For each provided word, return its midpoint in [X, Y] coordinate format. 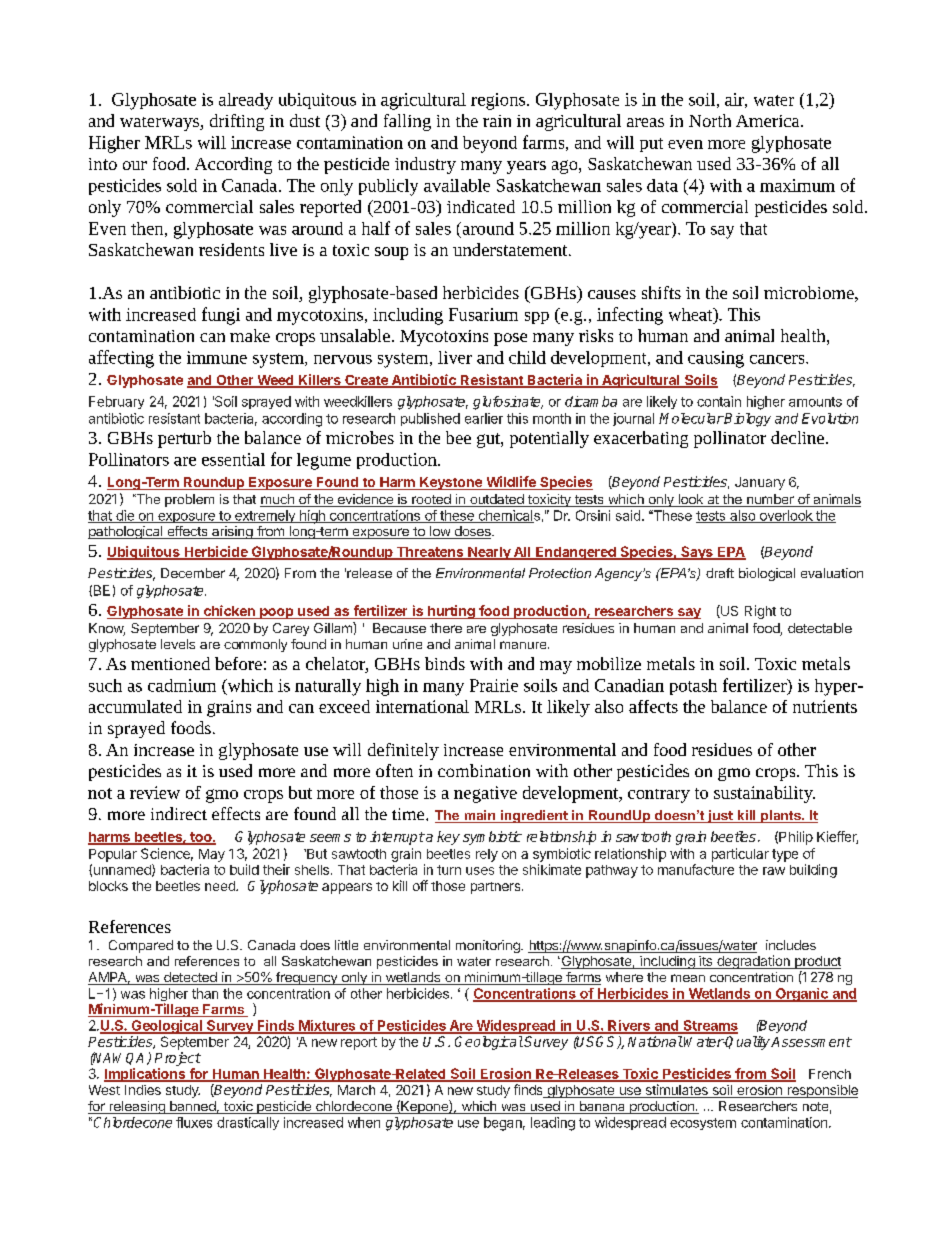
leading [553, 1124]
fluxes [194, 1122]
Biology [747, 420]
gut [489, 440]
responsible [821, 1091]
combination [484, 770]
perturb [184, 439]
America [769, 121]
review [155, 792]
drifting [237, 122]
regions [499, 101]
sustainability [764, 794]
